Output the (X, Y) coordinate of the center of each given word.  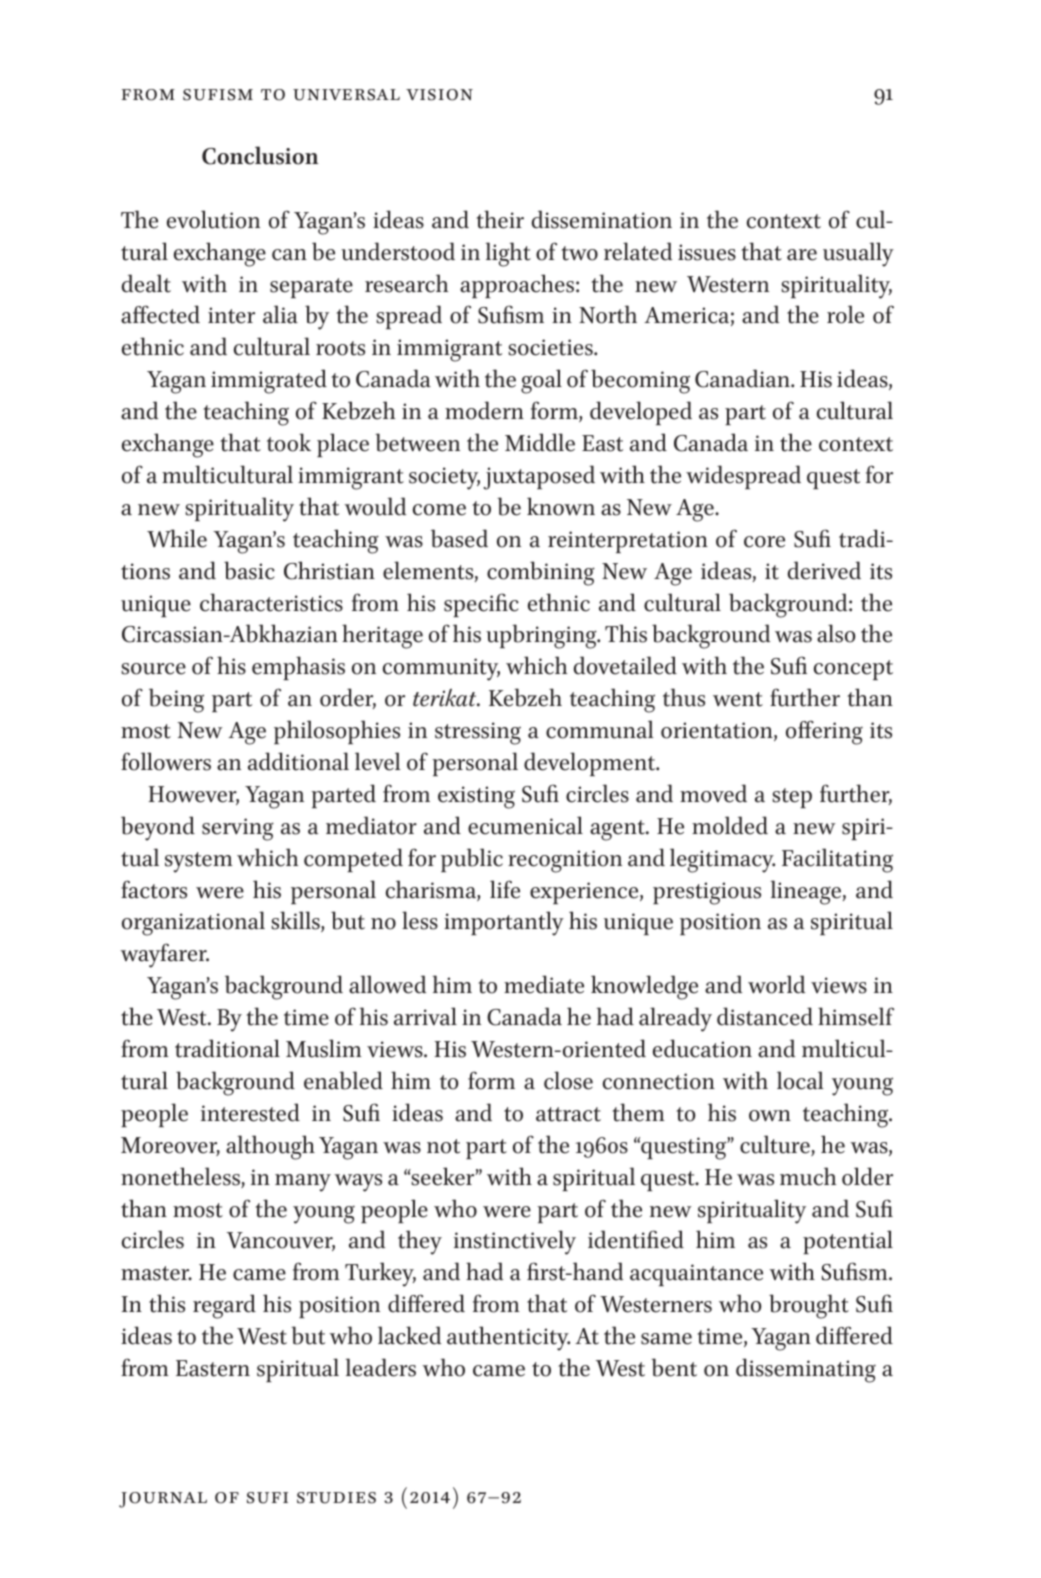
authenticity (508, 1338)
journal (163, 1500)
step (792, 798)
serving (238, 829)
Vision (439, 95)
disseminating (806, 1370)
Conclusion (260, 155)
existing (476, 797)
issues (707, 252)
